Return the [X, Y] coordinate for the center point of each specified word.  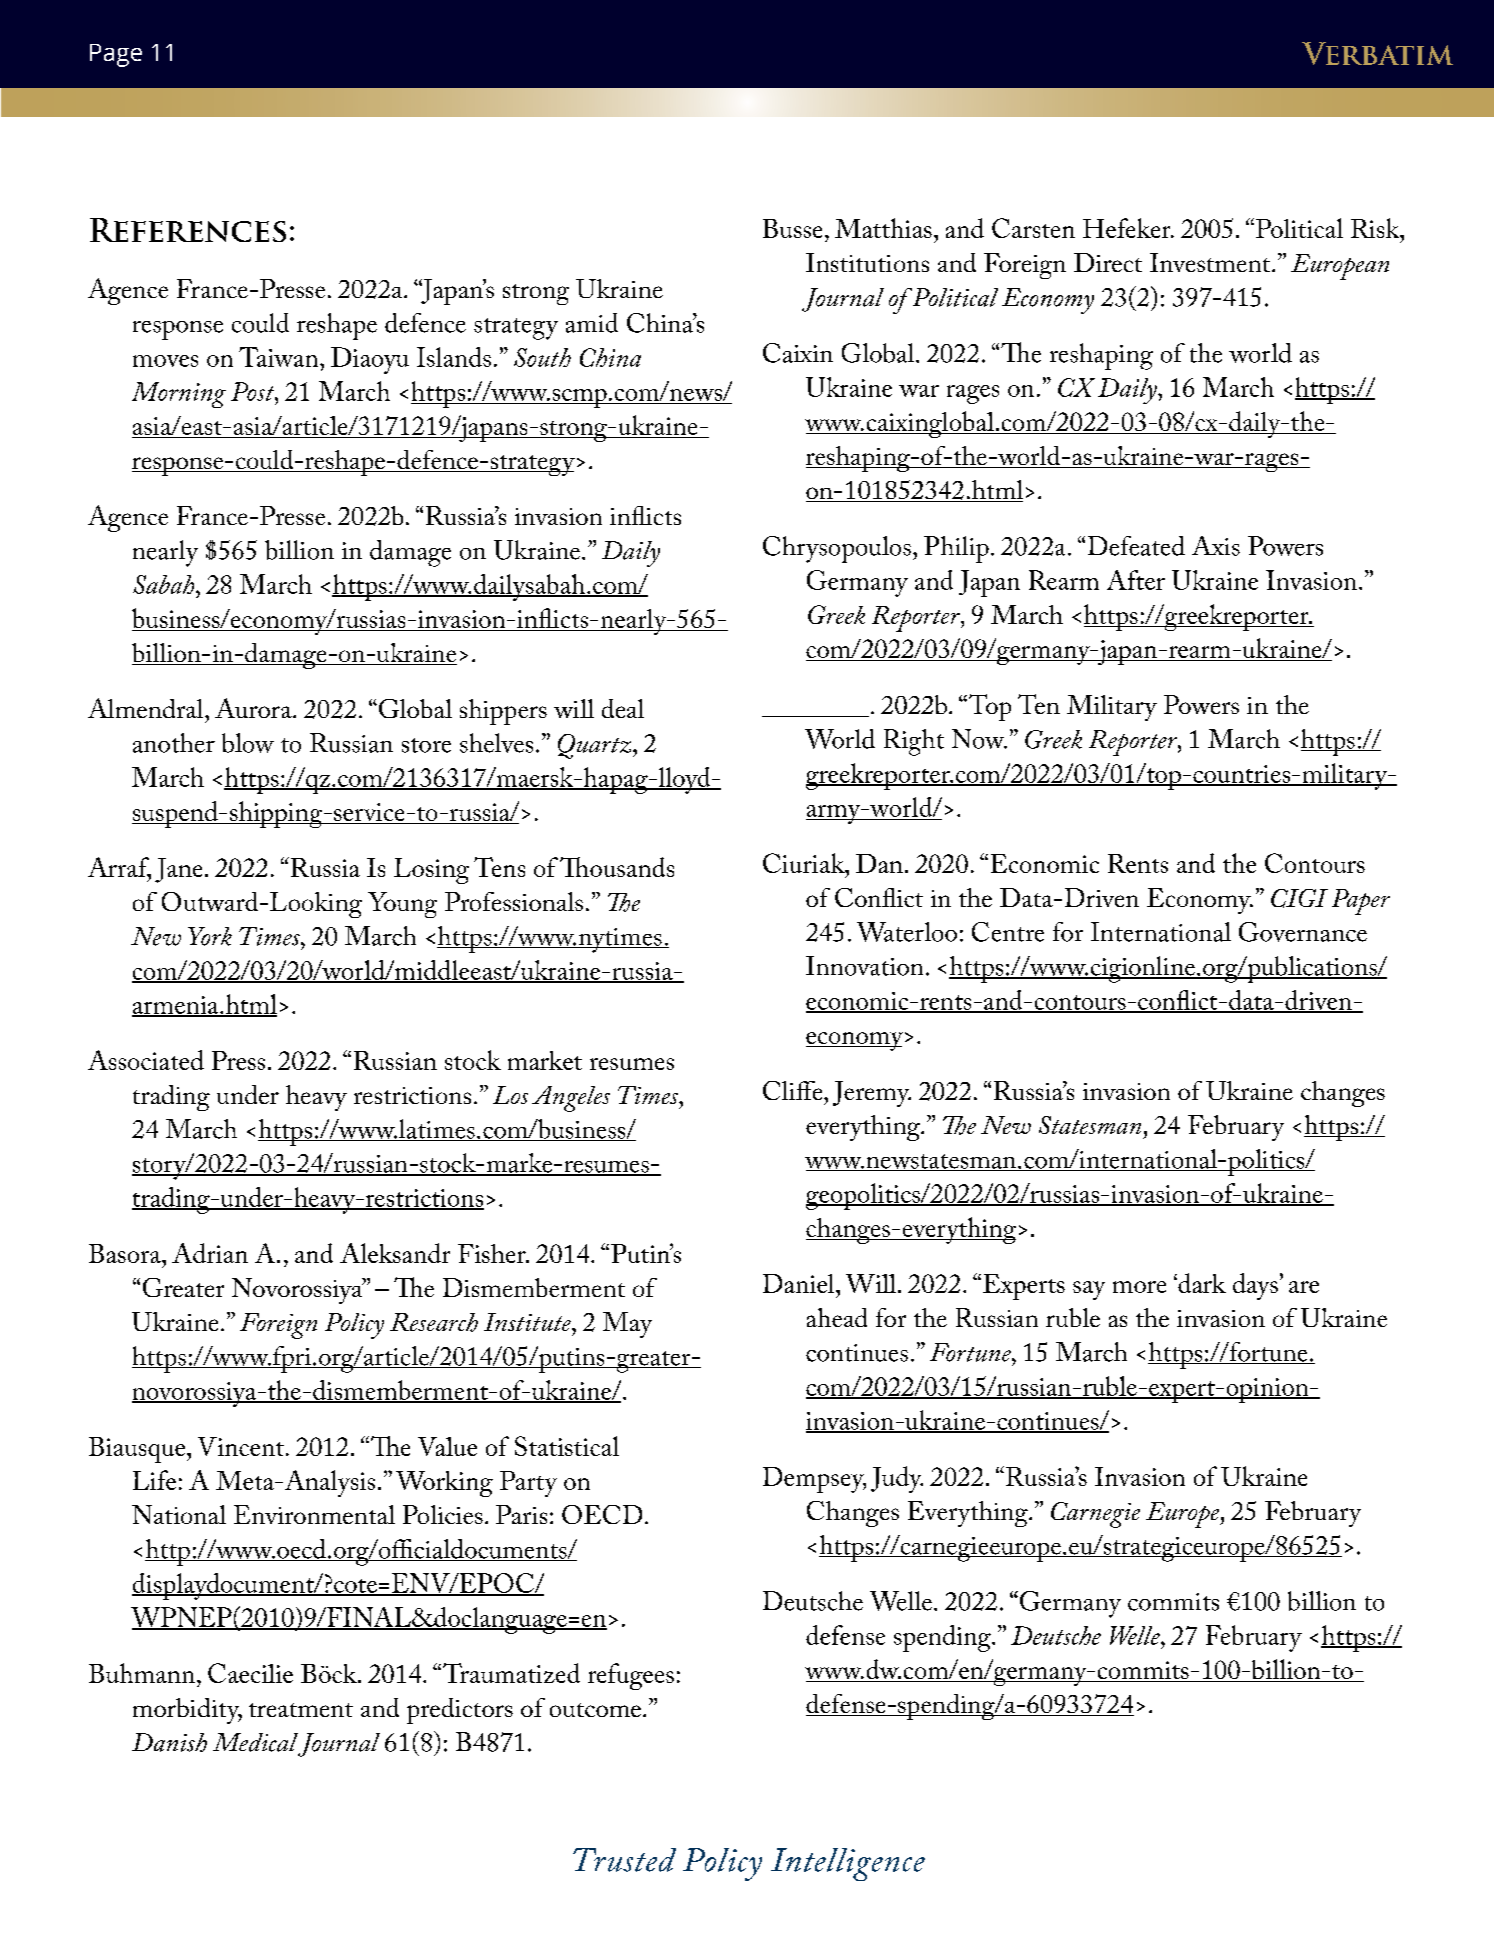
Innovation [864, 966]
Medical [255, 1742]
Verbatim [1377, 53]
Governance [1303, 932]
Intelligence [848, 1864]
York [210, 936]
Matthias [883, 228]
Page [116, 55]
